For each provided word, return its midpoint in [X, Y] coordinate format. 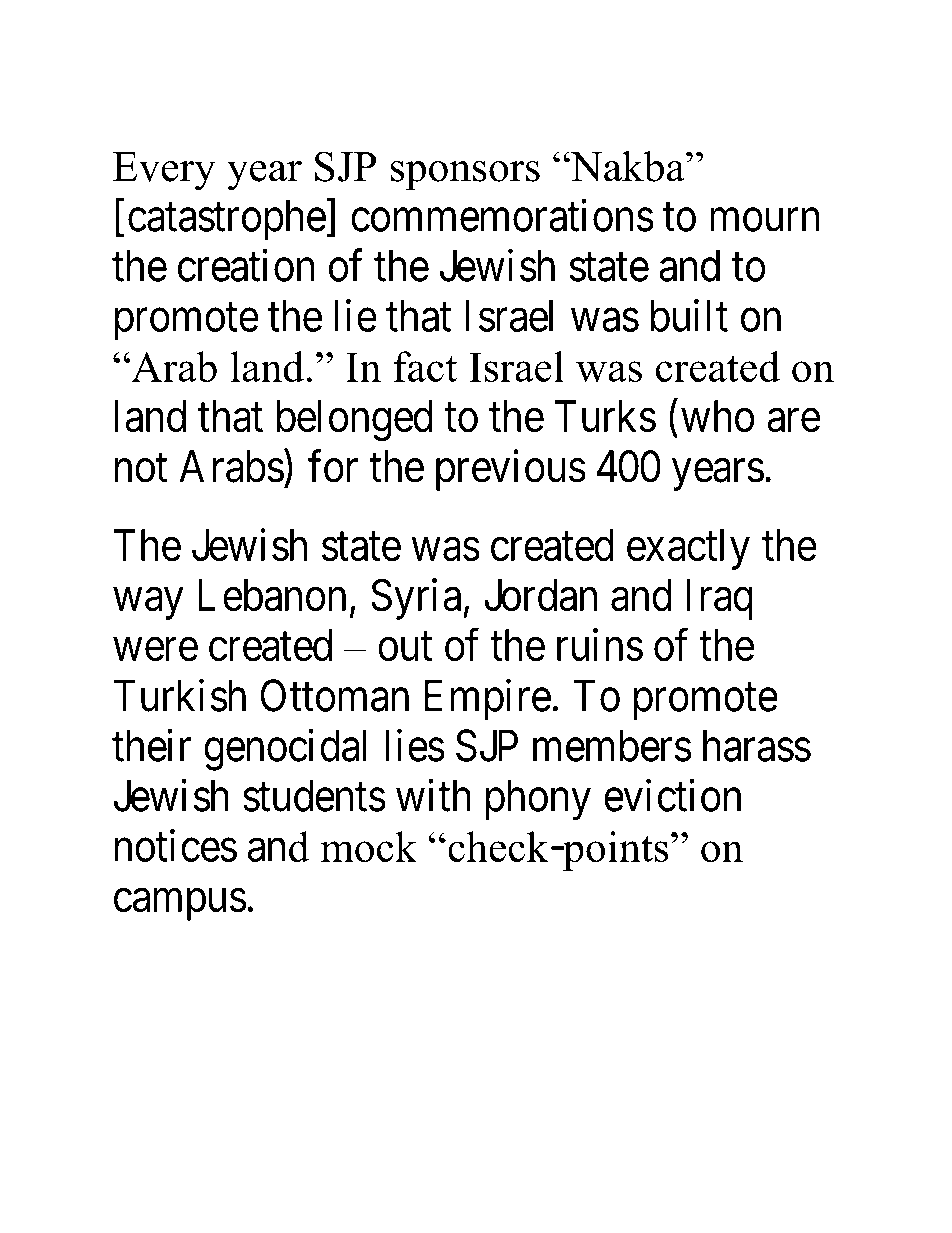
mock [369, 846]
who [717, 416]
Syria [417, 599]
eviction [672, 795]
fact [425, 366]
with [433, 795]
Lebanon [272, 595]
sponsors [465, 176]
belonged [355, 420]
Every [164, 171]
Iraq [720, 600]
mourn [764, 220]
